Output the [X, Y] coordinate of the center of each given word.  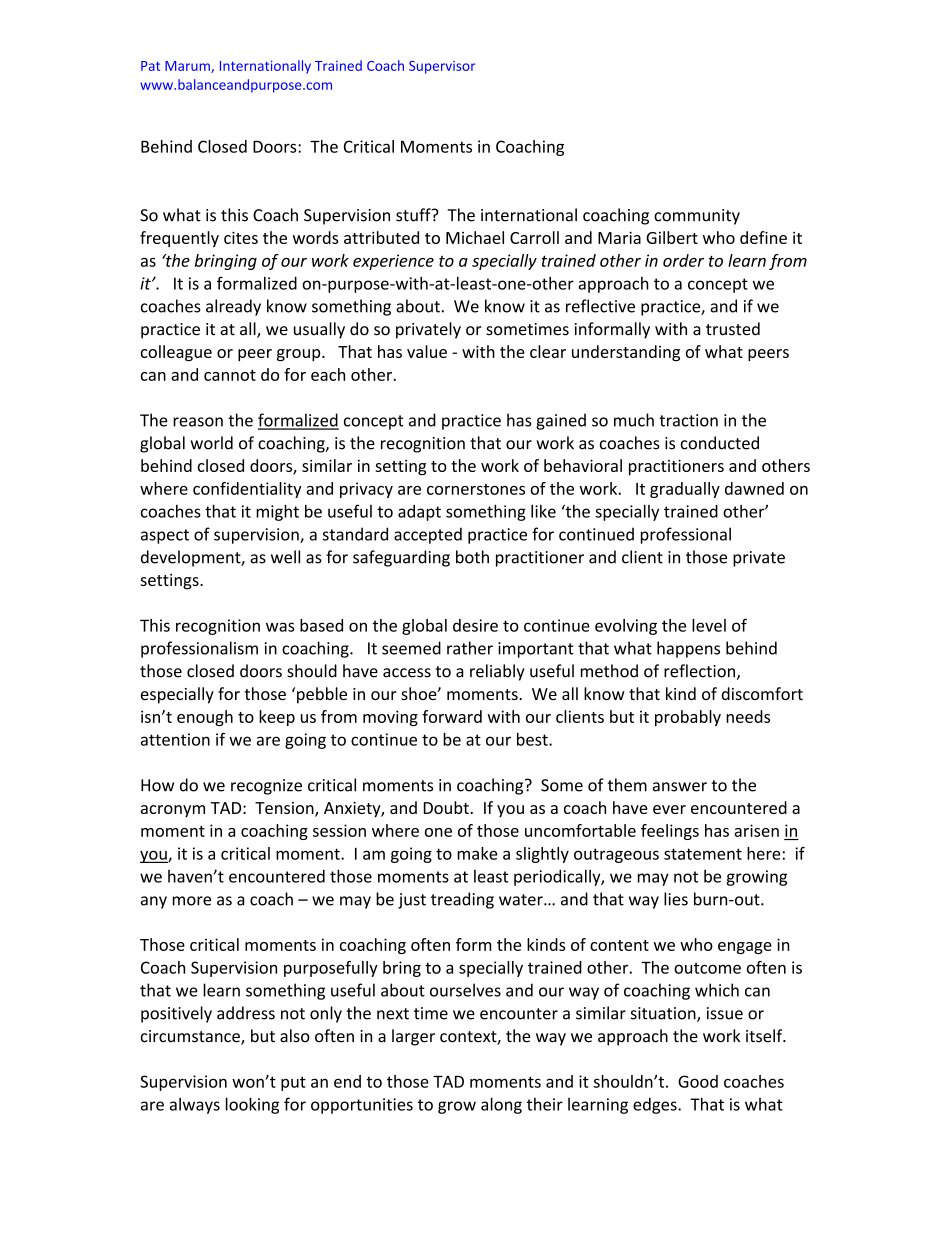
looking [252, 1105]
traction [688, 420]
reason [198, 422]
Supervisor [442, 67]
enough [205, 718]
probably [688, 718]
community [697, 217]
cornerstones [476, 489]
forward [452, 716]
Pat [150, 66]
